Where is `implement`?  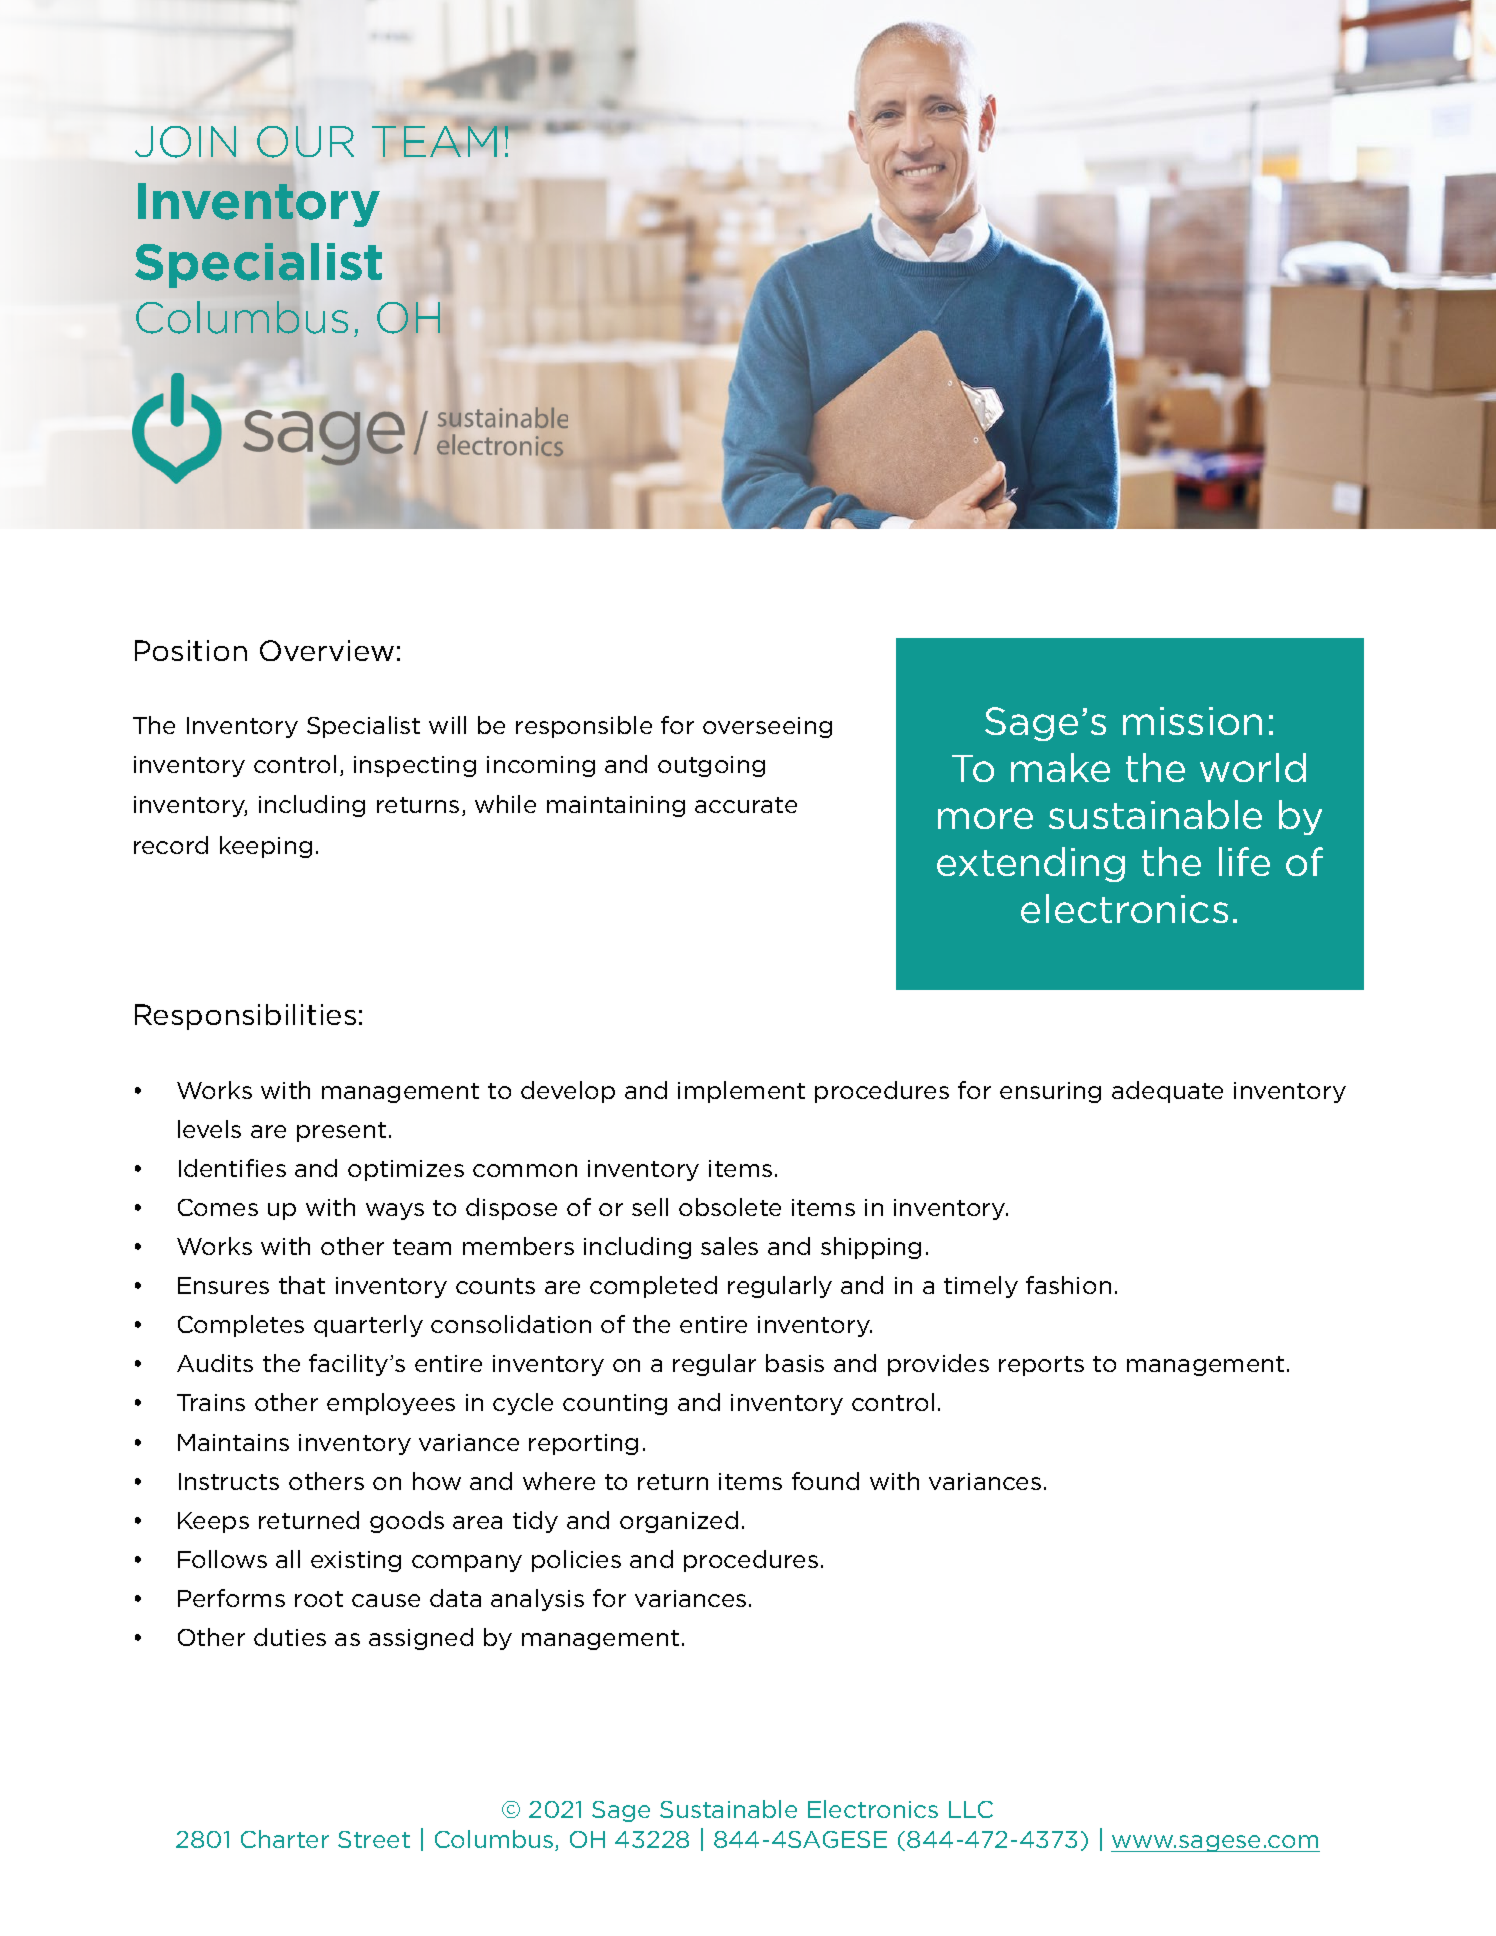
implement is located at coordinates (741, 1092).
